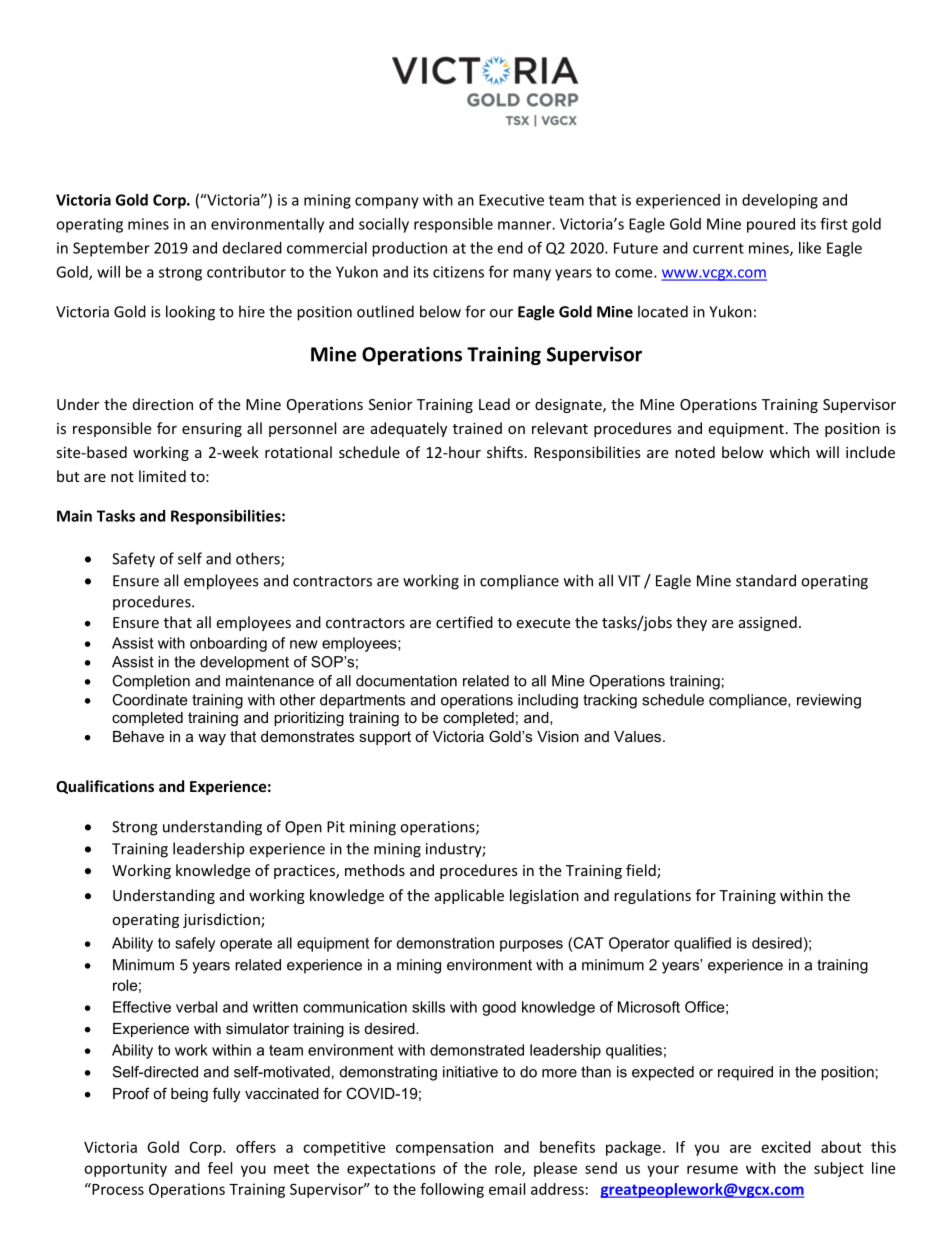  What do you see at coordinates (477, 428) in the screenshot?
I see `trained` at bounding box center [477, 428].
